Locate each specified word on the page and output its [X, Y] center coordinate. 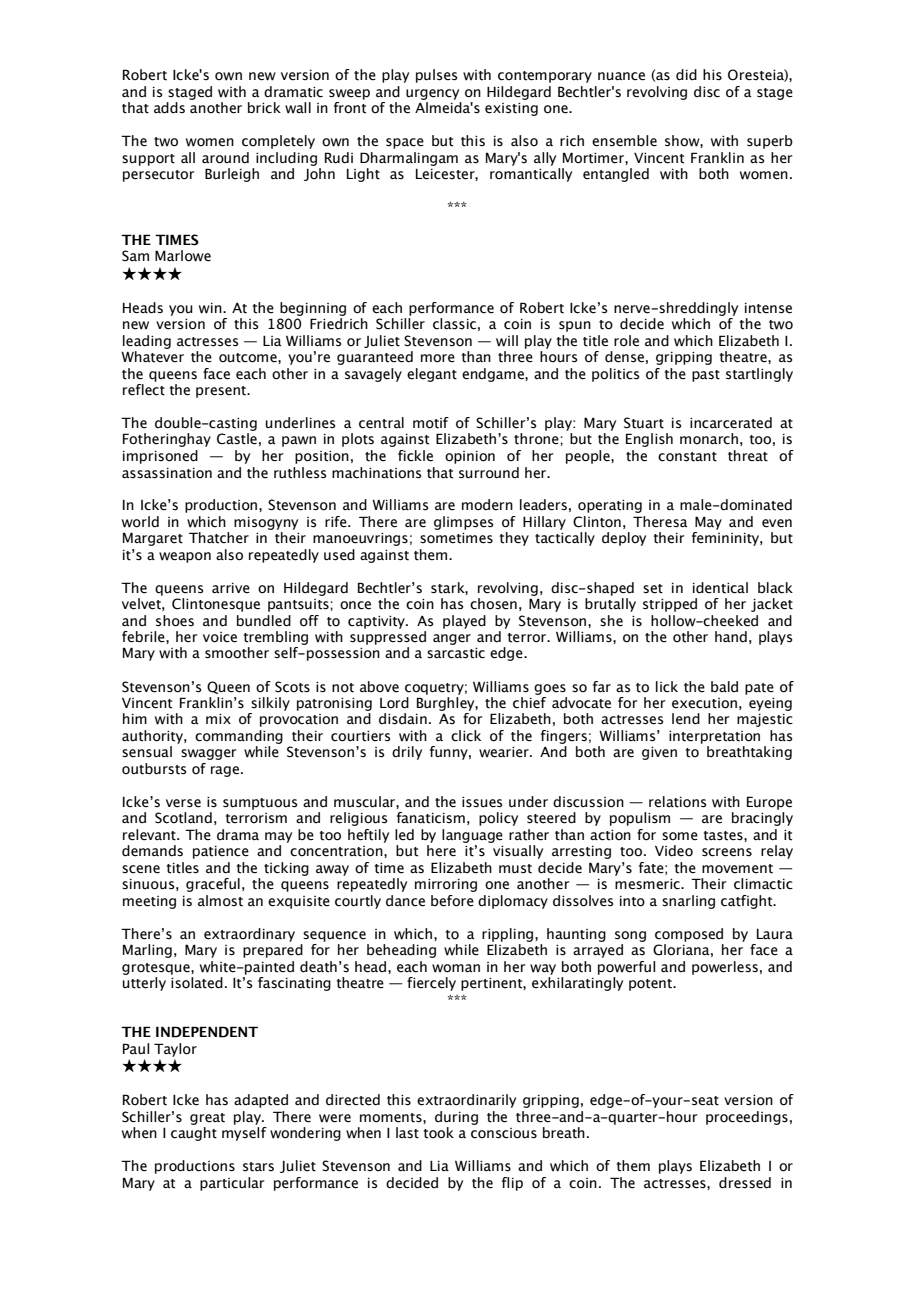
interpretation [714, 737]
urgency [432, 94]
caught [194, 1134]
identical [720, 588]
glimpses [463, 523]
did [686, 75]
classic [454, 324]
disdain [403, 719]
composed [689, 935]
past [706, 376]
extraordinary [249, 935]
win [211, 308]
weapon [185, 557]
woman [456, 968]
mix [218, 719]
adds [169, 108]
